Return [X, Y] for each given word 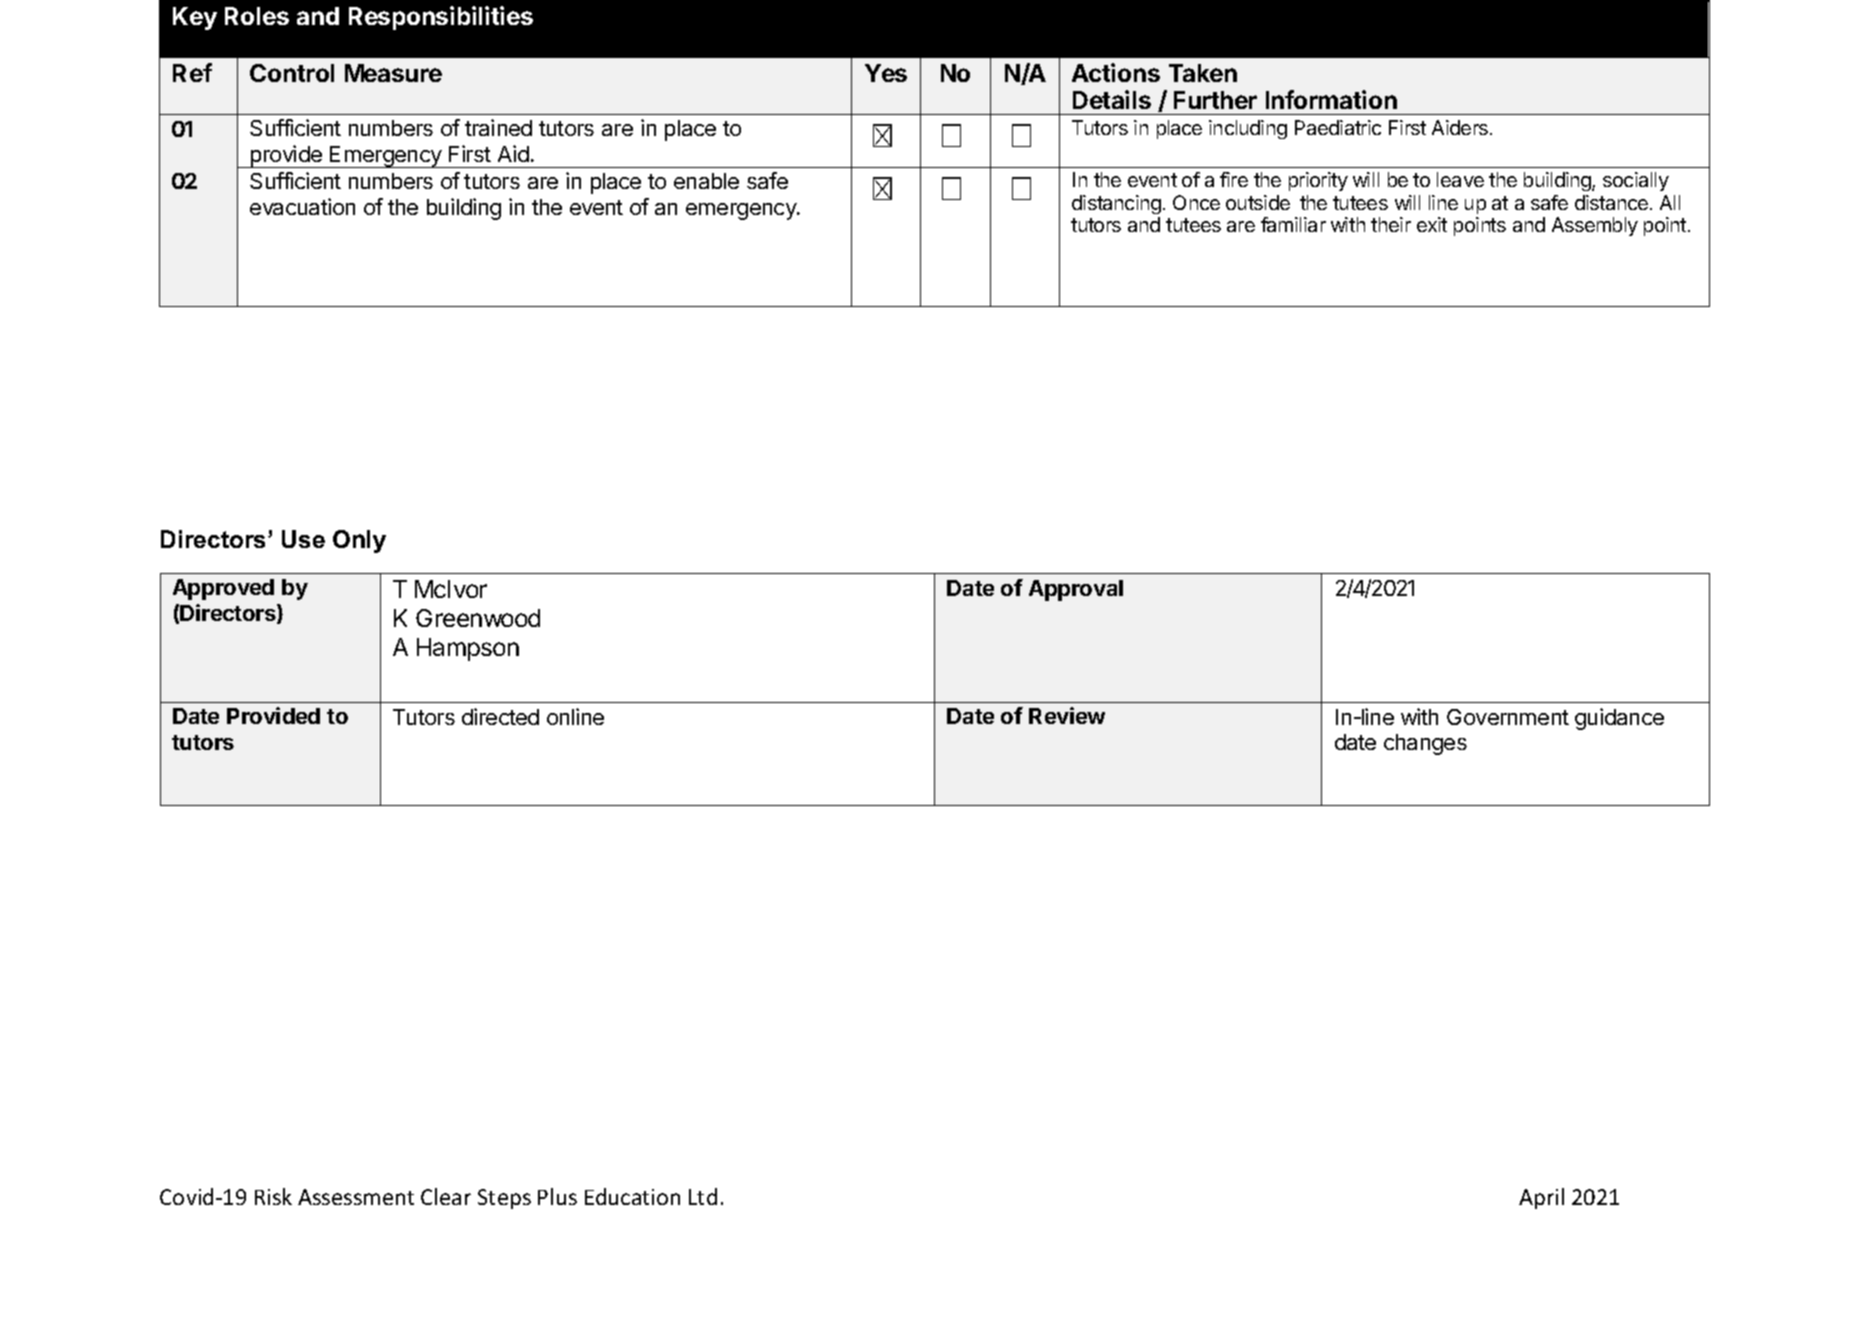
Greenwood [478, 618]
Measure [393, 73]
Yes [886, 73]
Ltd [703, 1196]
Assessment [356, 1197]
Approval [1076, 590]
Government [1508, 717]
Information [1331, 99]
